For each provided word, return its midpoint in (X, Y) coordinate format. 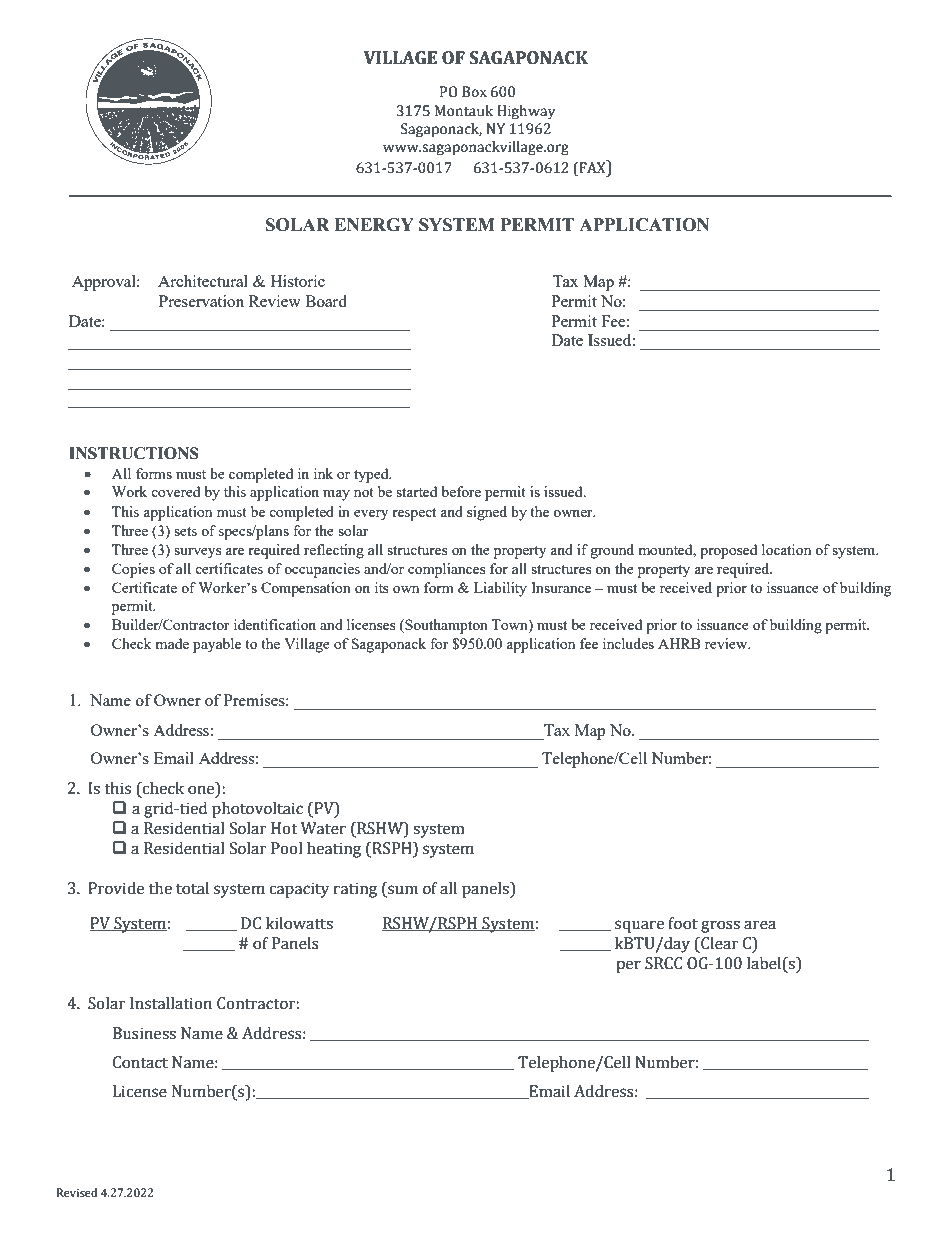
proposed (728, 551)
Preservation (201, 301)
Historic (298, 281)
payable (217, 645)
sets (185, 531)
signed (487, 513)
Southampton (445, 626)
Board (326, 301)
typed (372, 475)
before (461, 491)
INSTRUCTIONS (134, 453)
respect (414, 514)
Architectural (203, 281)
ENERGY (374, 225)
